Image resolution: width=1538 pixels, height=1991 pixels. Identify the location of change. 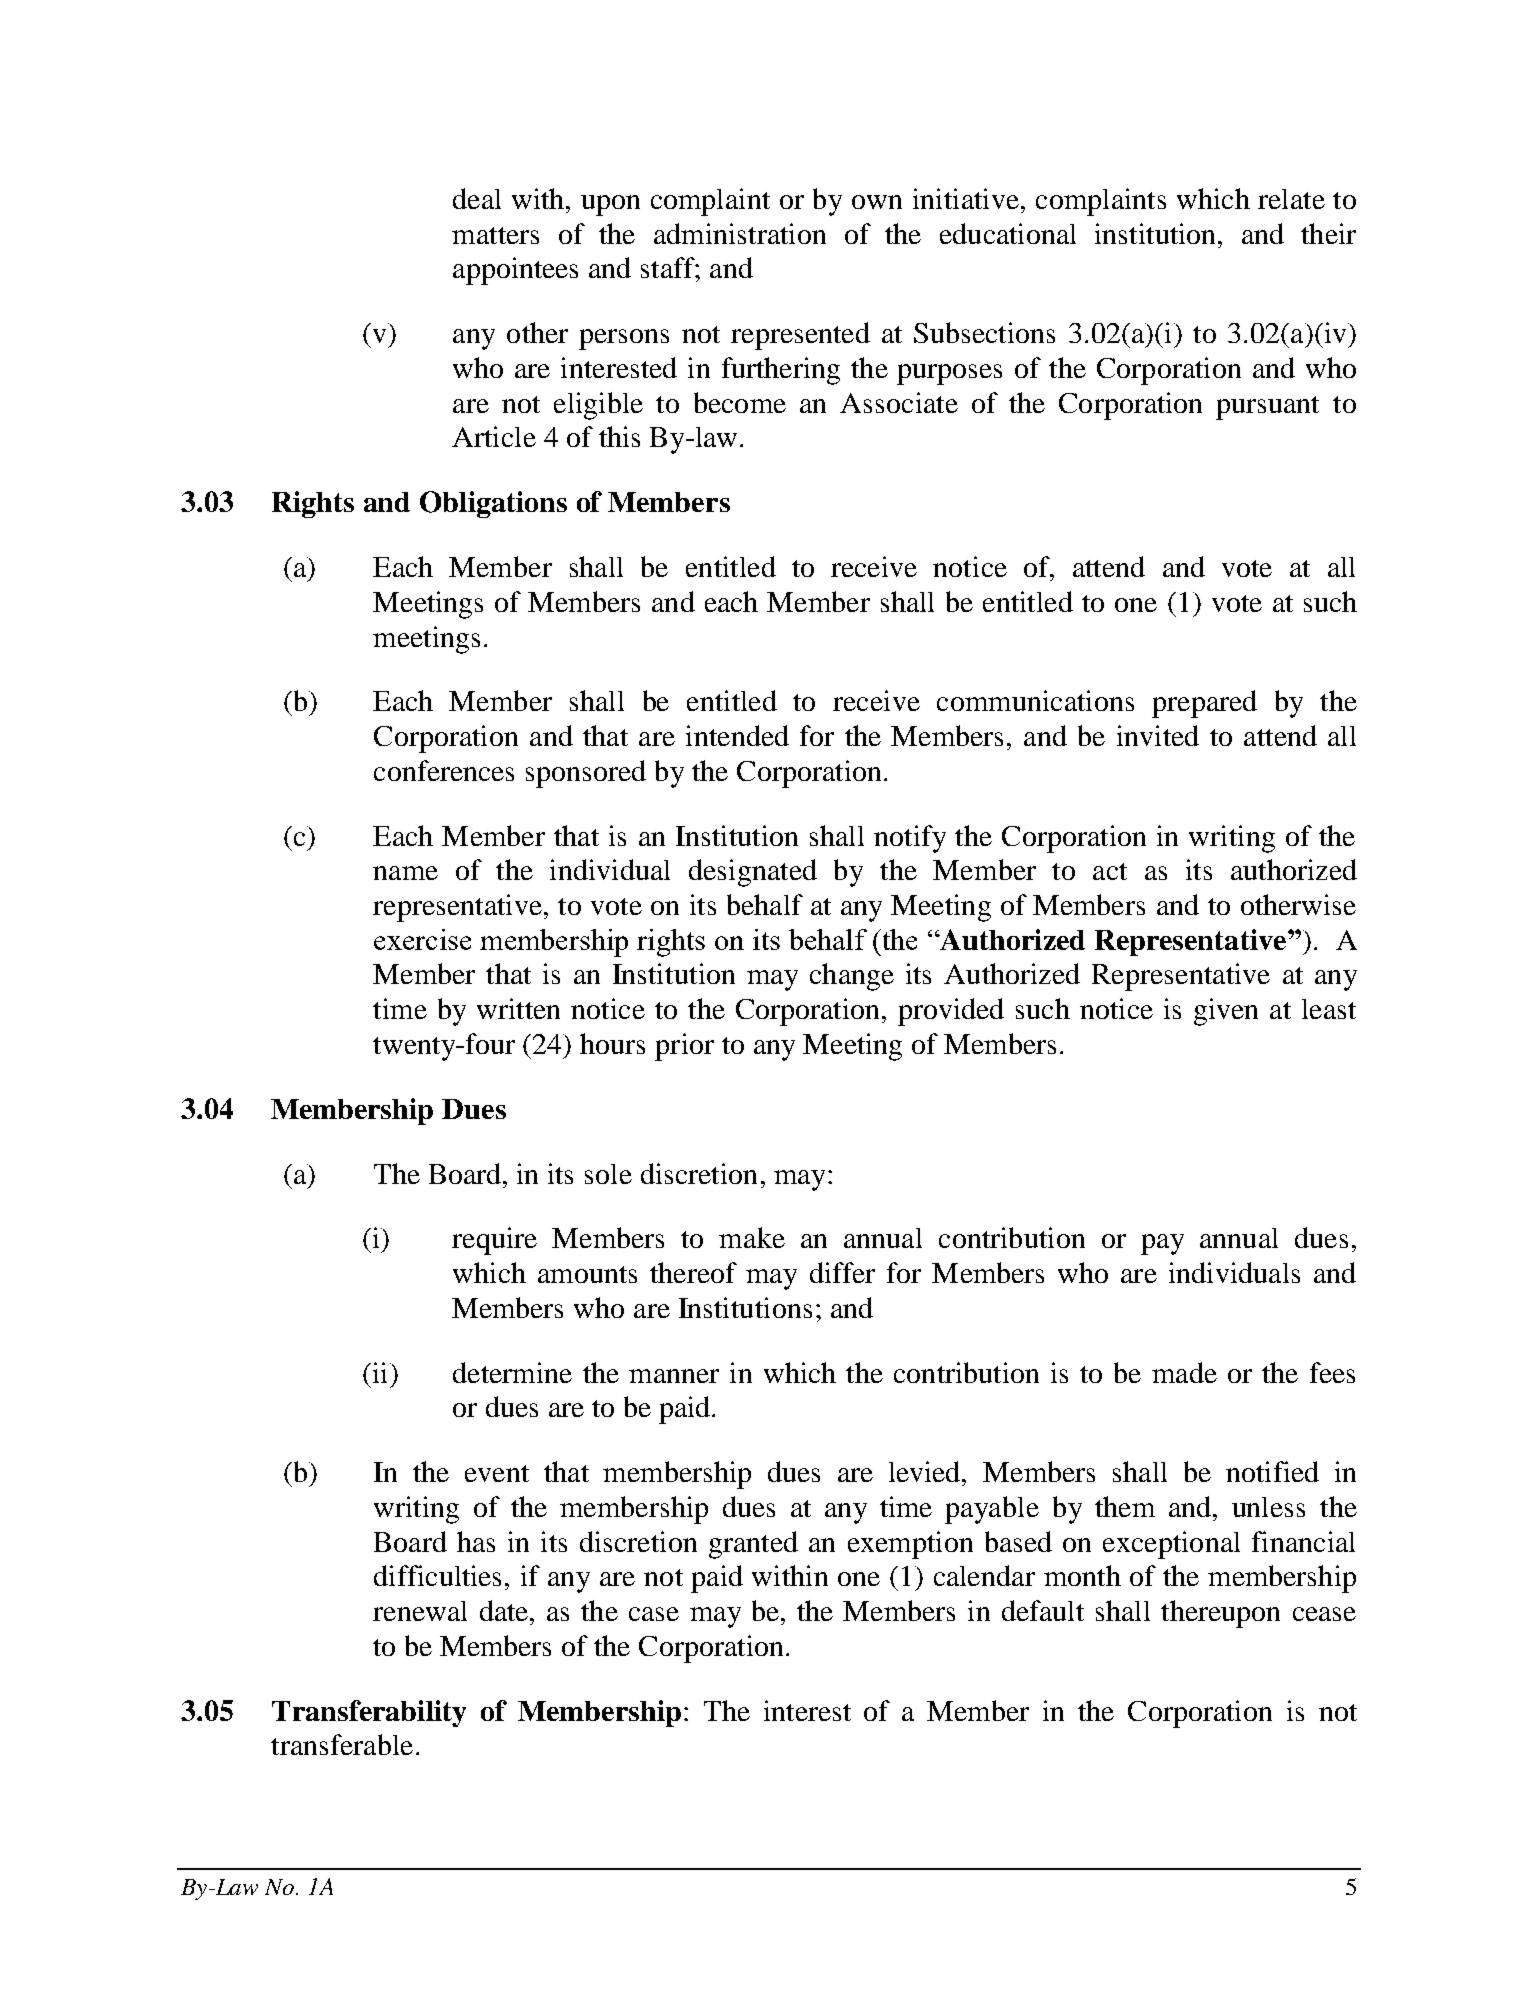
(852, 977).
